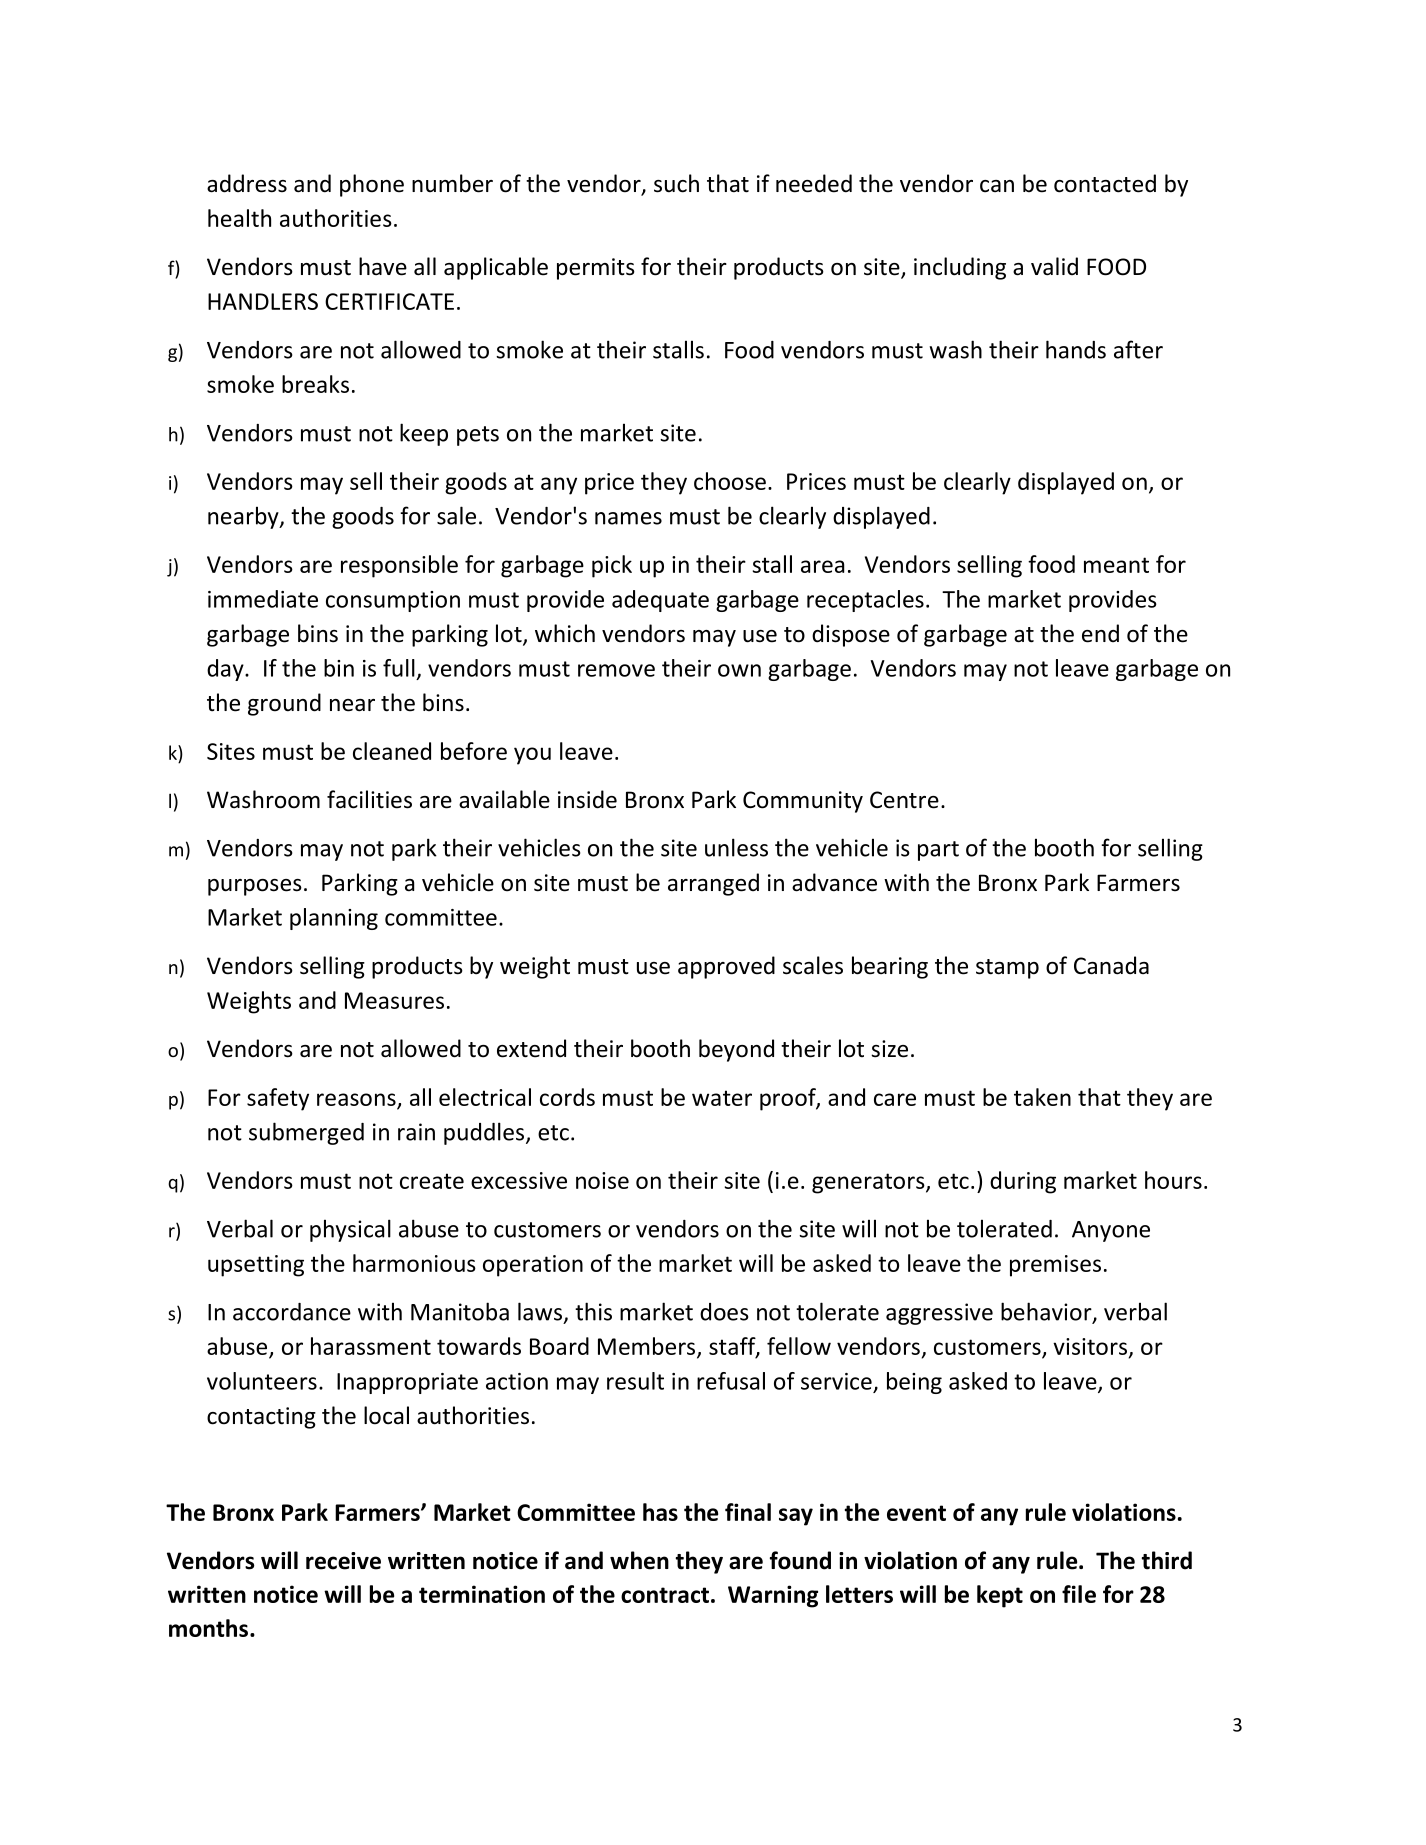 The width and height of the screenshot is (1426, 1845). I want to click on phone, so click(372, 185).
